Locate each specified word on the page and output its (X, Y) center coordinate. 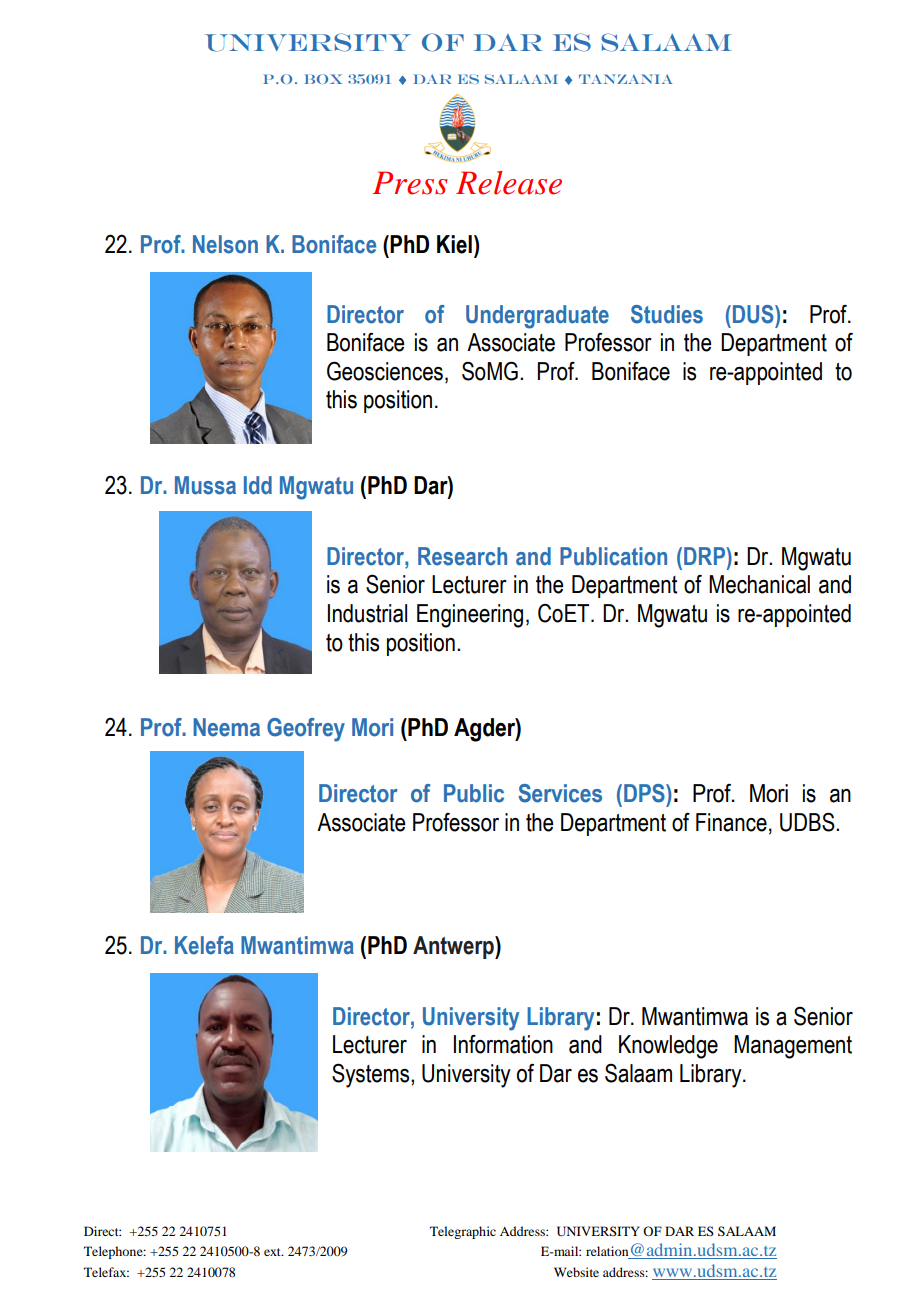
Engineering (470, 616)
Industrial (367, 613)
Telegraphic (463, 1232)
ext (273, 1252)
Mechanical (759, 584)
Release (509, 183)
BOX (323, 79)
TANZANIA (625, 79)
